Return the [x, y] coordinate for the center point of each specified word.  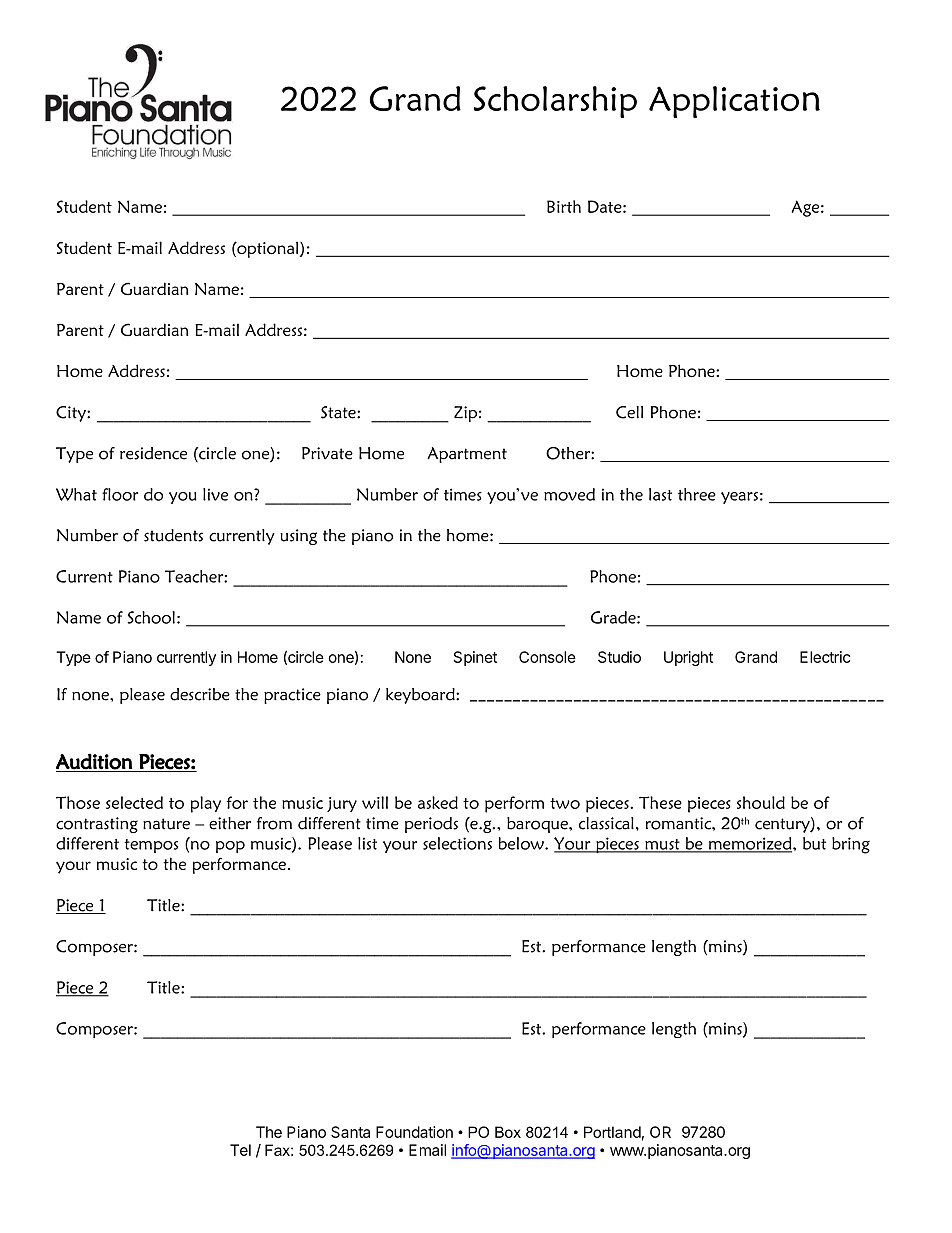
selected [134, 802]
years [739, 498]
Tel [240, 1150]
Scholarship [555, 102]
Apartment [467, 455]
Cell [629, 412]
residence [153, 453]
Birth [564, 206]
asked [438, 802]
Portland [612, 1132]
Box [508, 1132]
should [761, 802]
